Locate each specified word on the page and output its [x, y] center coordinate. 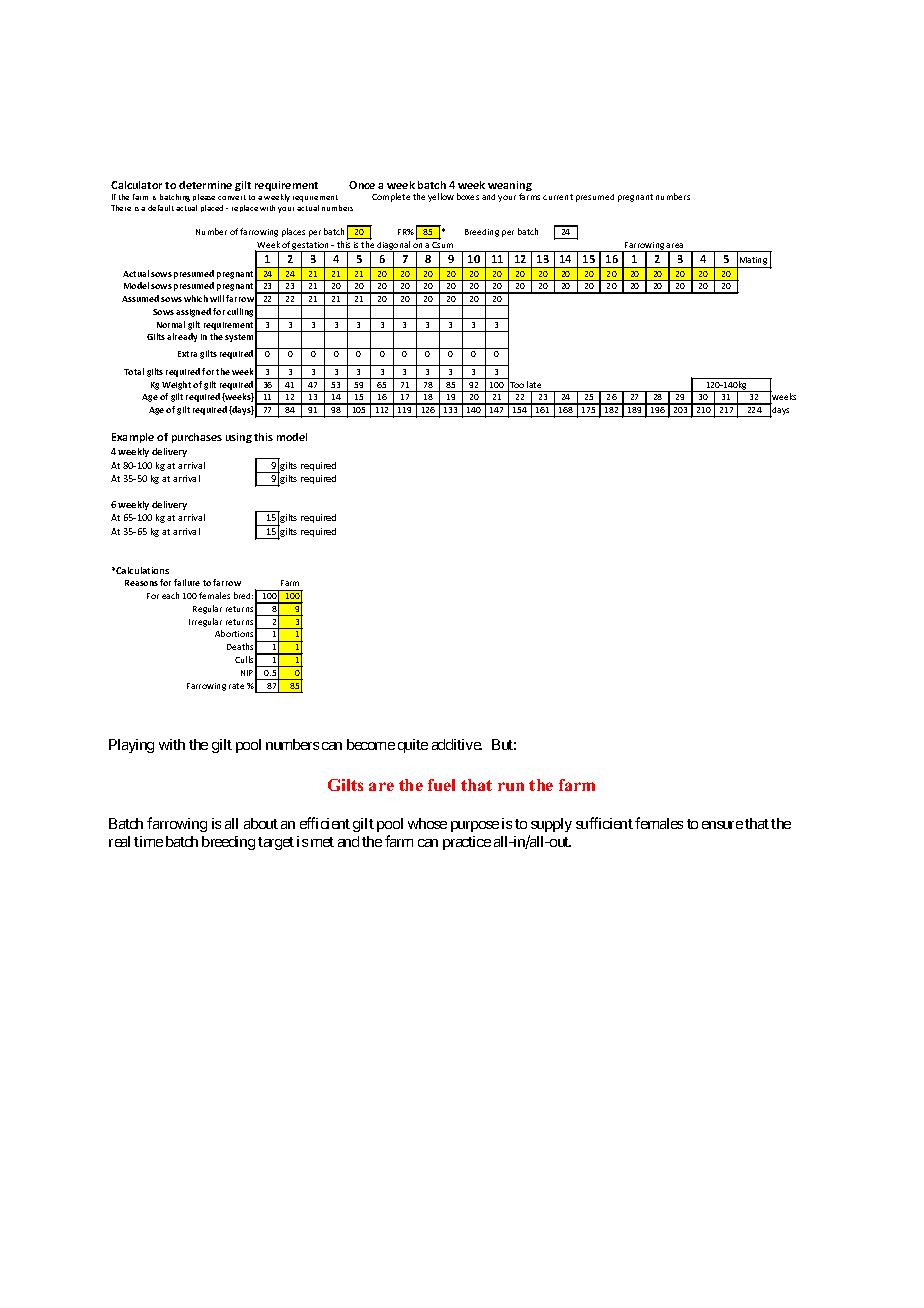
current [558, 197]
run [511, 786]
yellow [441, 197]
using [239, 438]
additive [457, 744]
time [148, 841]
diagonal [394, 247]
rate [236, 686]
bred [243, 595]
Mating [754, 262]
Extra [187, 354]
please [204, 197]
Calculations [142, 570]
